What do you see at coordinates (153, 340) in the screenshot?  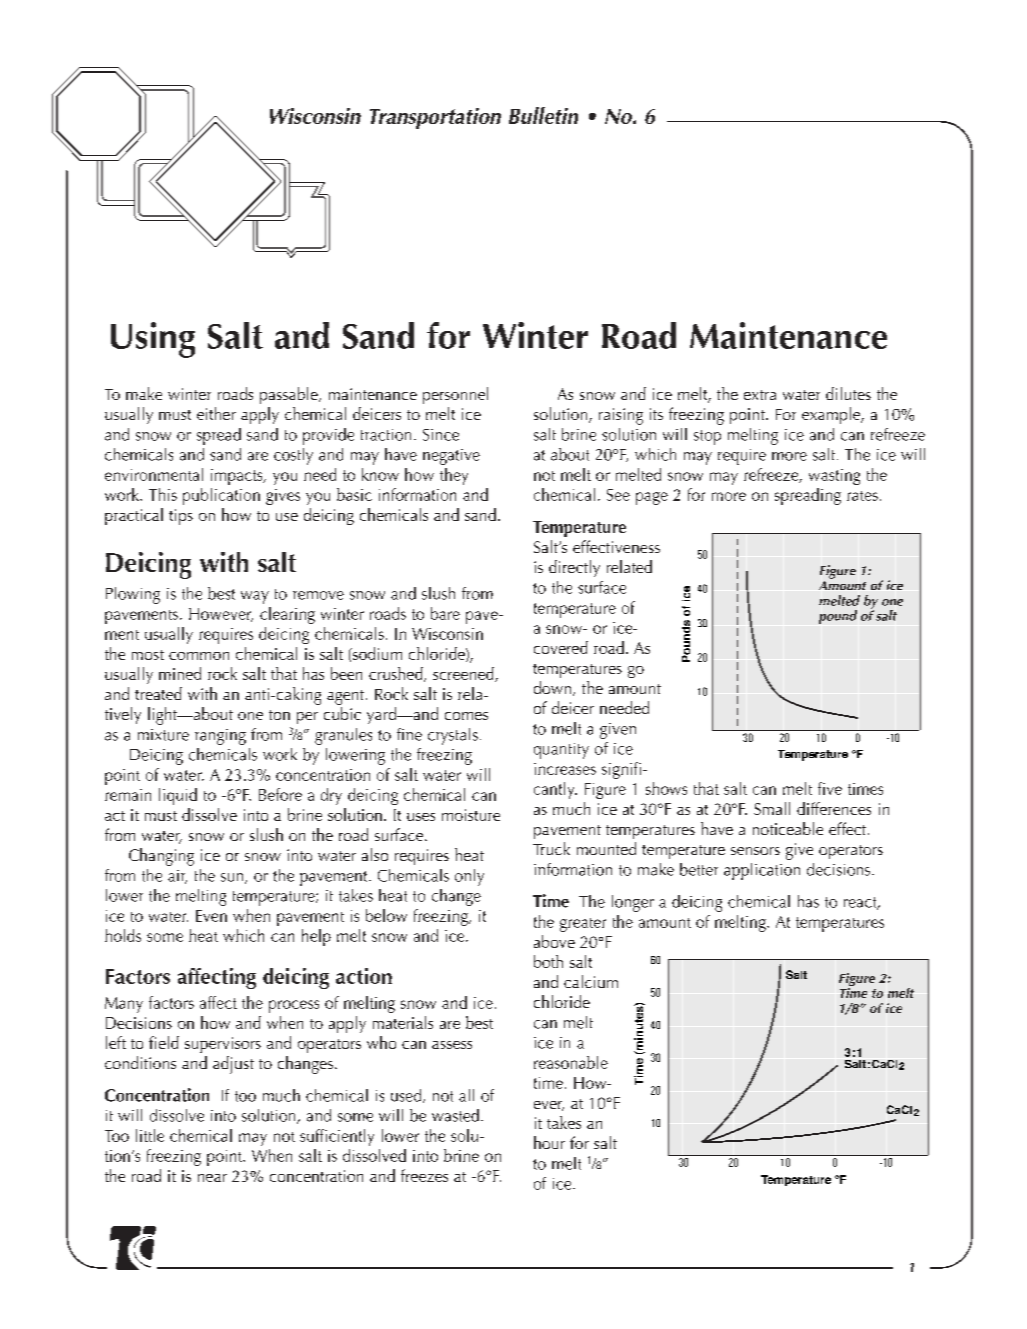 I see `Using` at bounding box center [153, 340].
